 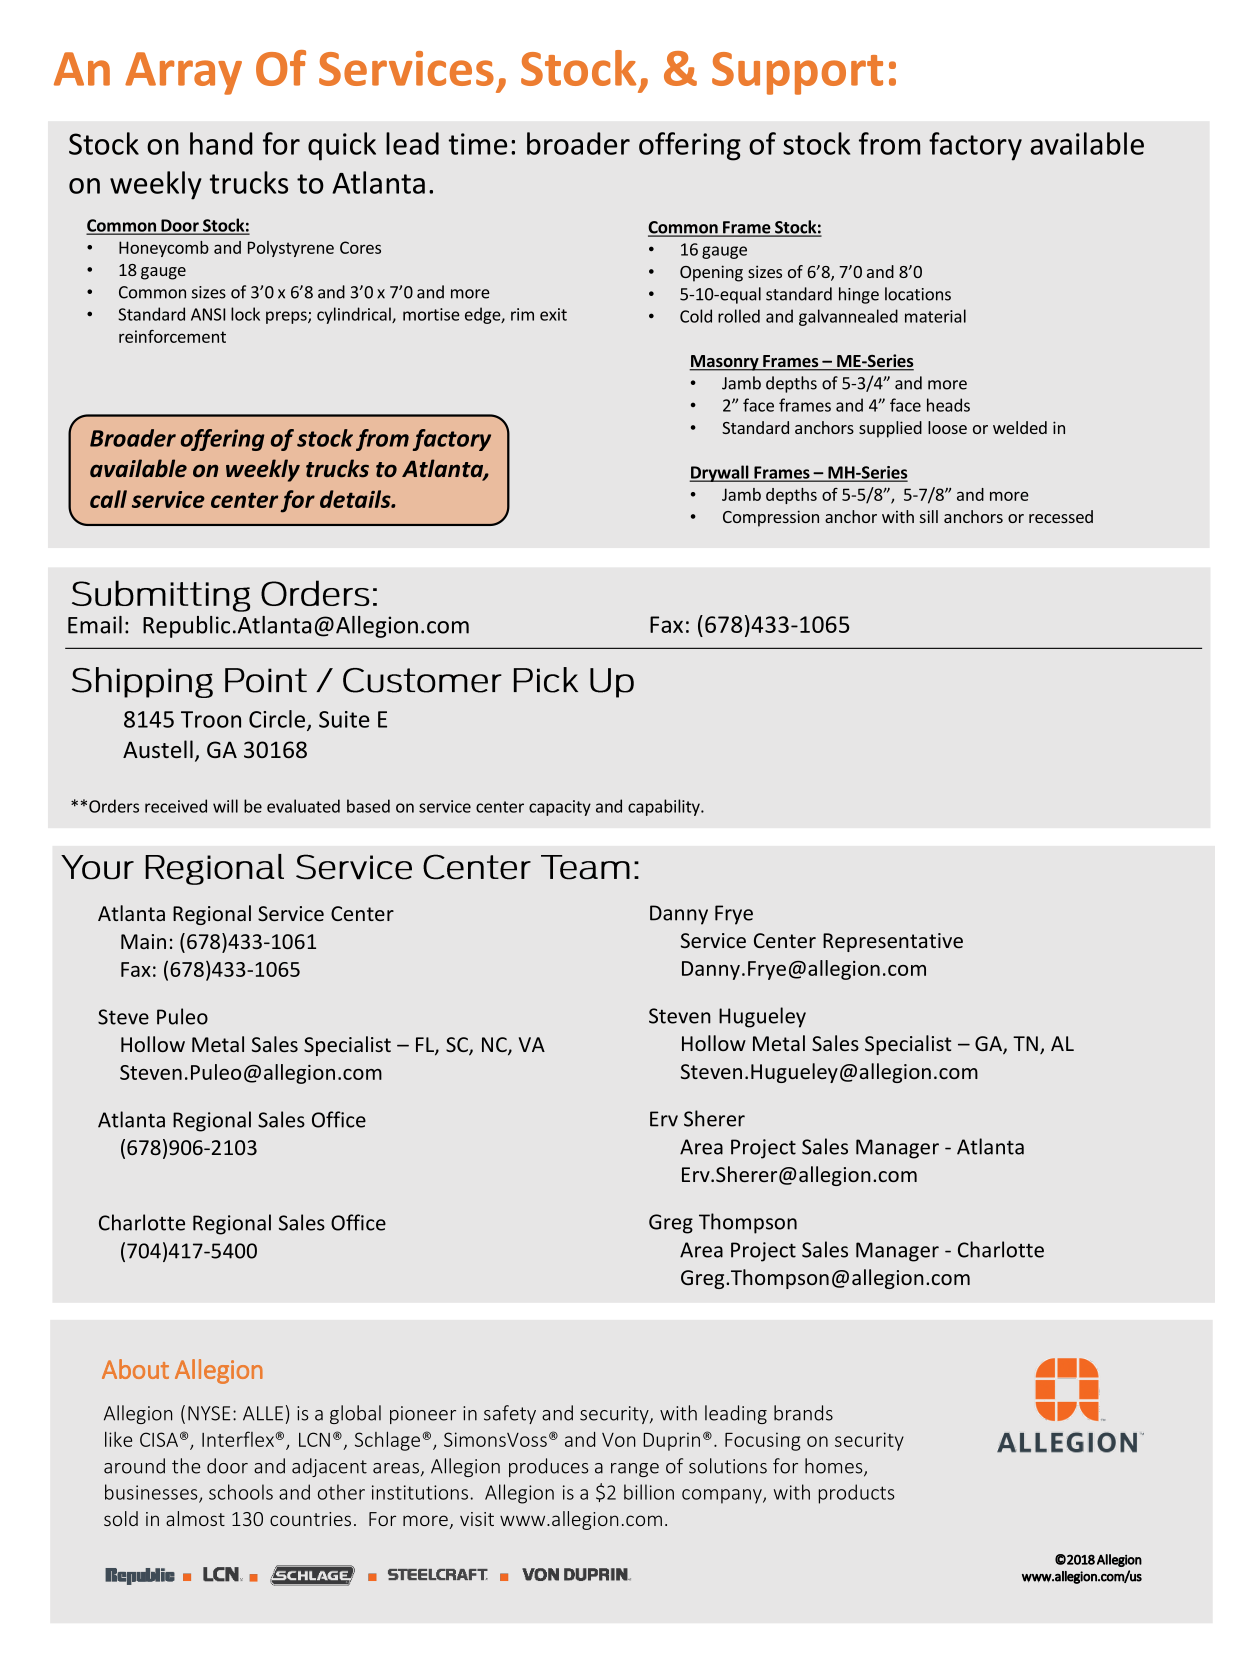 I want to click on produces, so click(x=549, y=1467).
